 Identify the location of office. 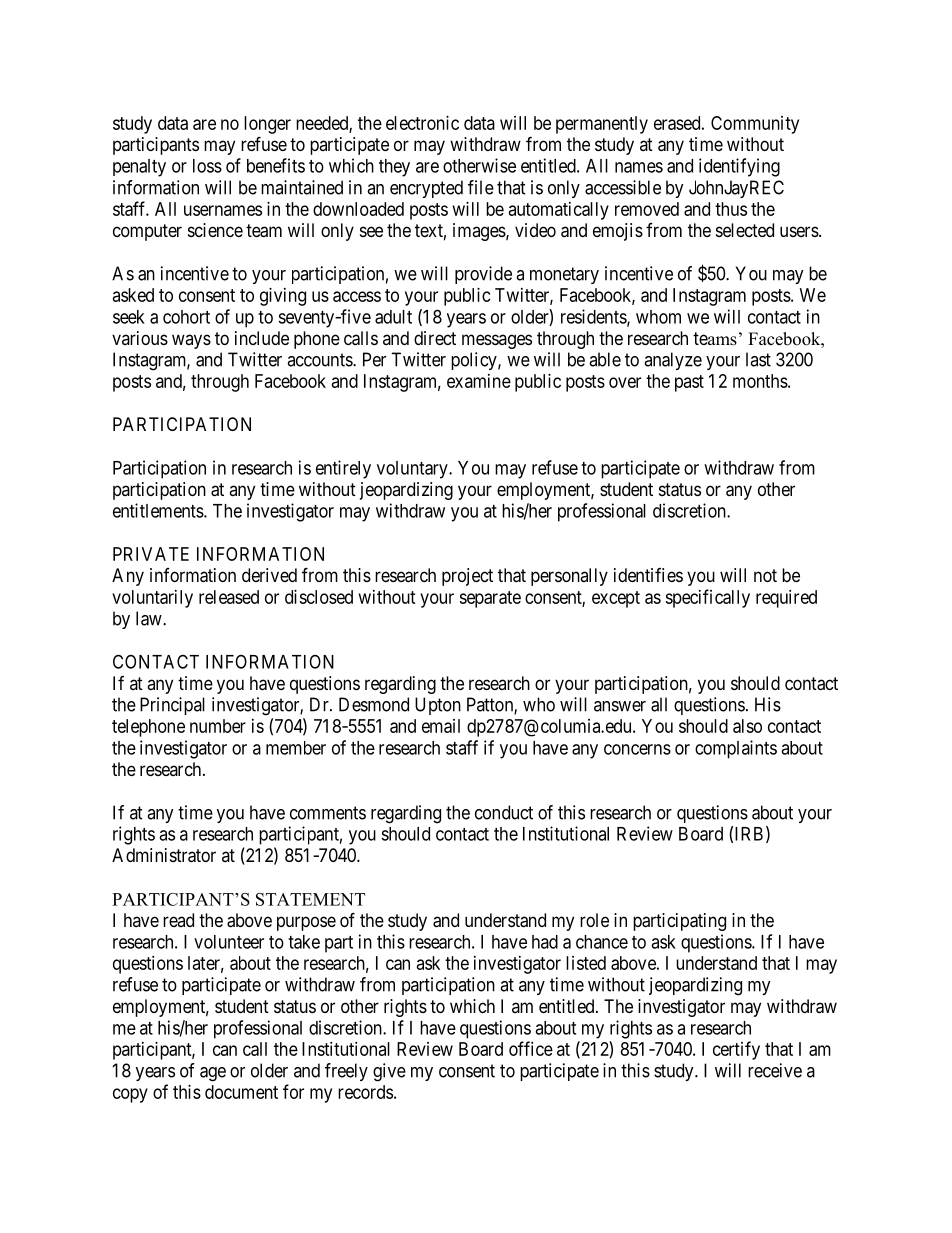
(531, 1048).
